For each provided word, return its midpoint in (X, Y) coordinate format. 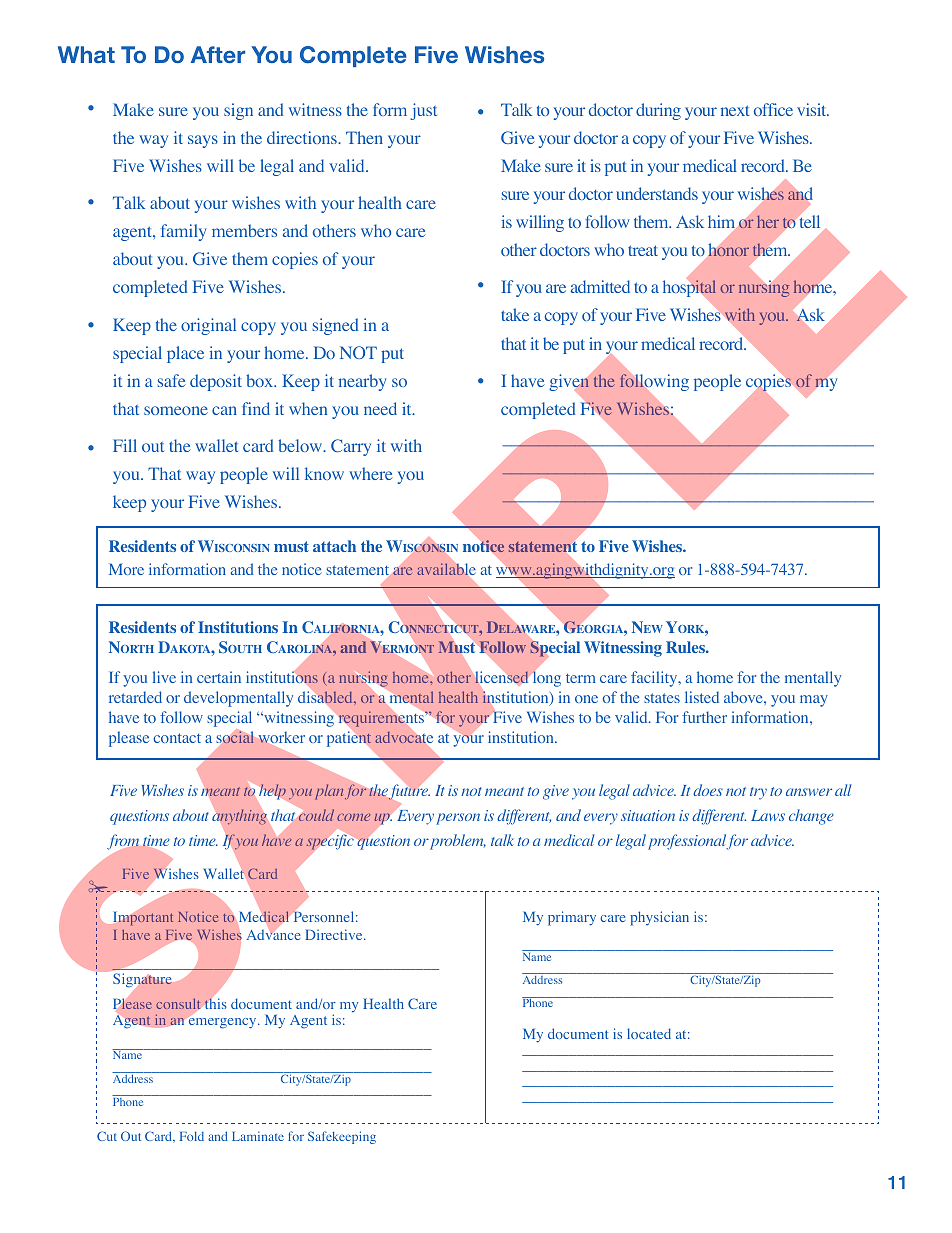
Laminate (258, 1136)
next (735, 110)
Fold (192, 1136)
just (423, 111)
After (218, 54)
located (649, 1033)
